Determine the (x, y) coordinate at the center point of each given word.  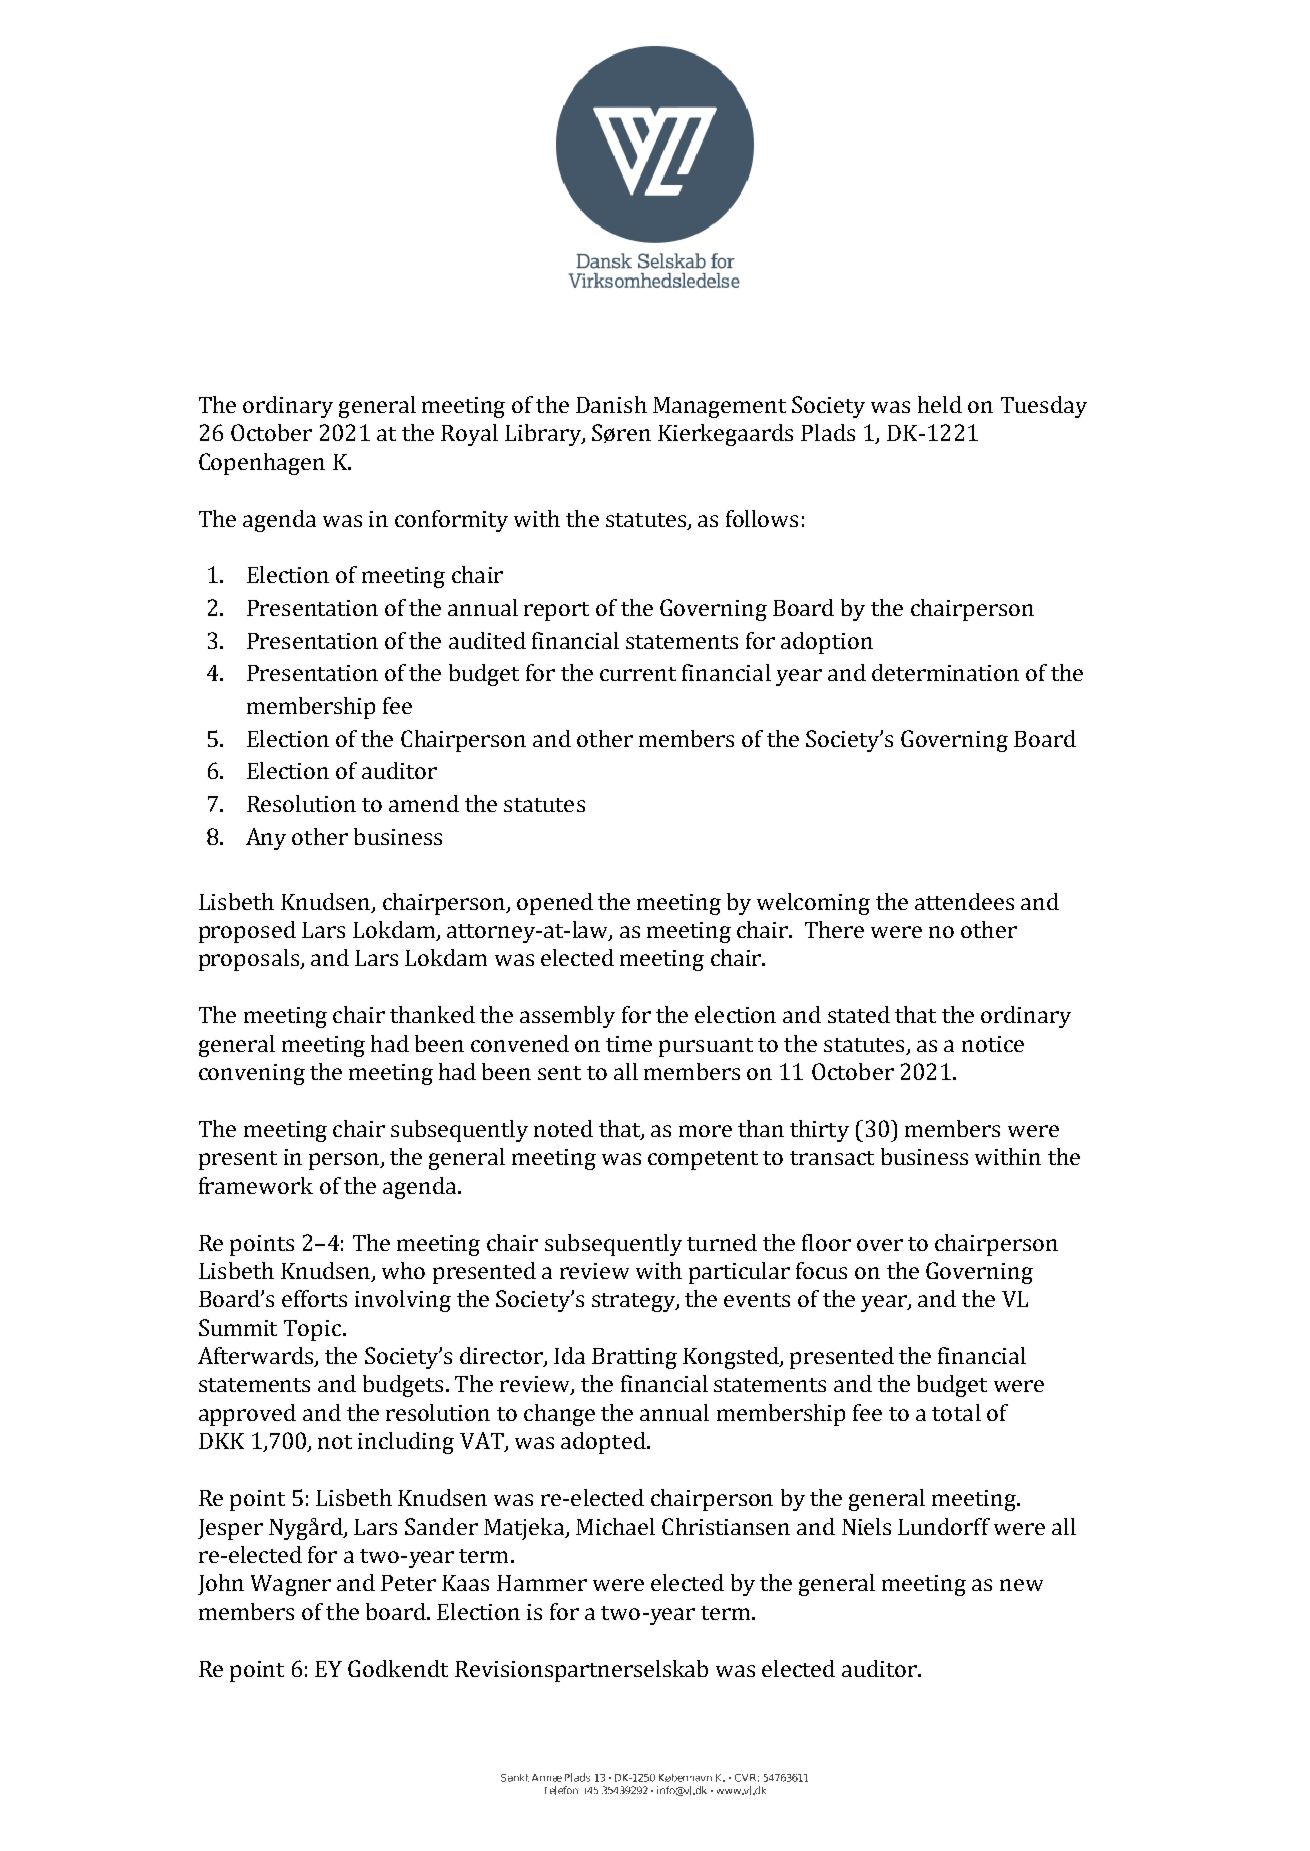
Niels (866, 1526)
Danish (611, 404)
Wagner (291, 1585)
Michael (615, 1526)
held (940, 404)
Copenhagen (262, 464)
